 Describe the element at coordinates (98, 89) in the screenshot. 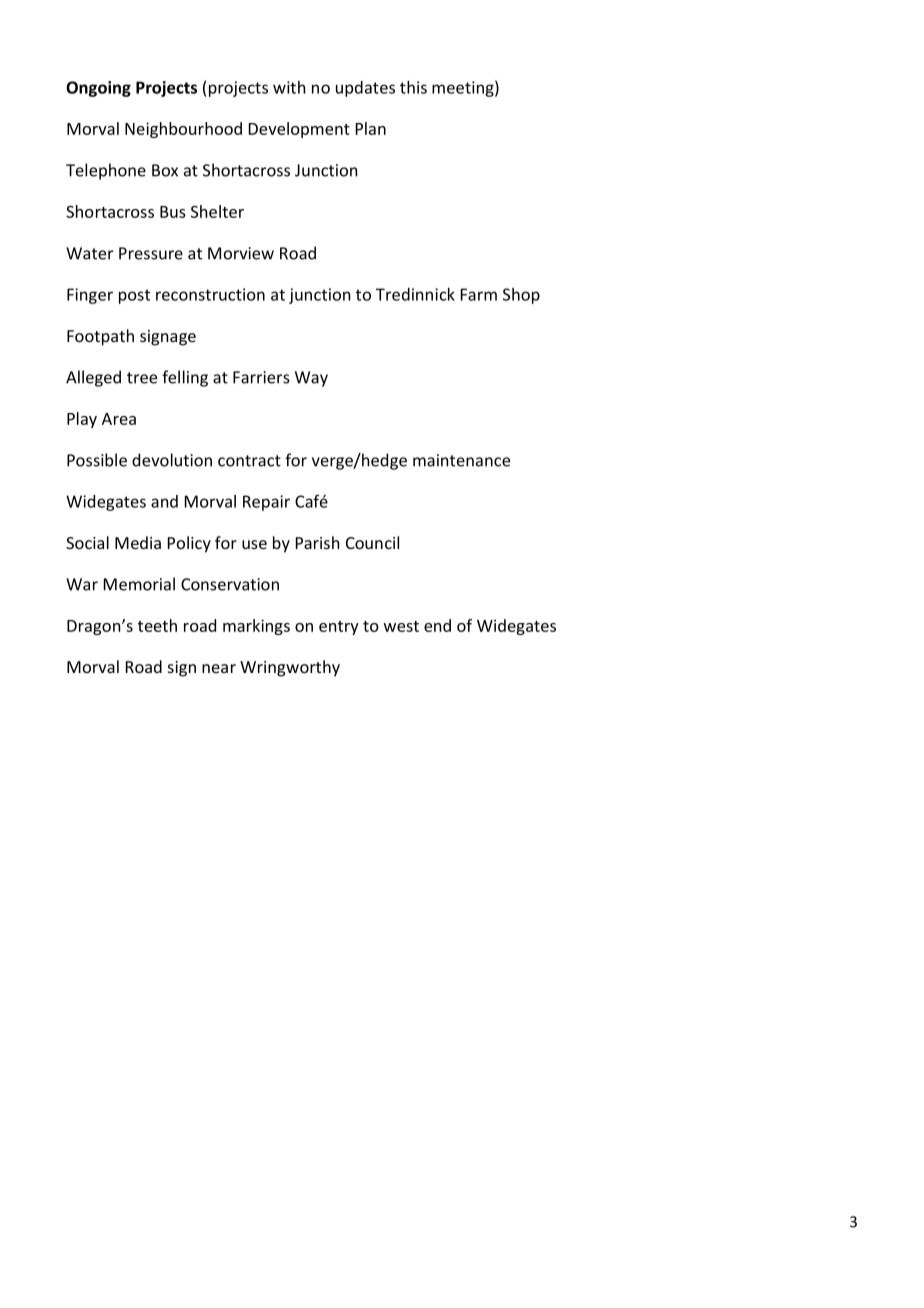

I see `Ongoing` at that location.
